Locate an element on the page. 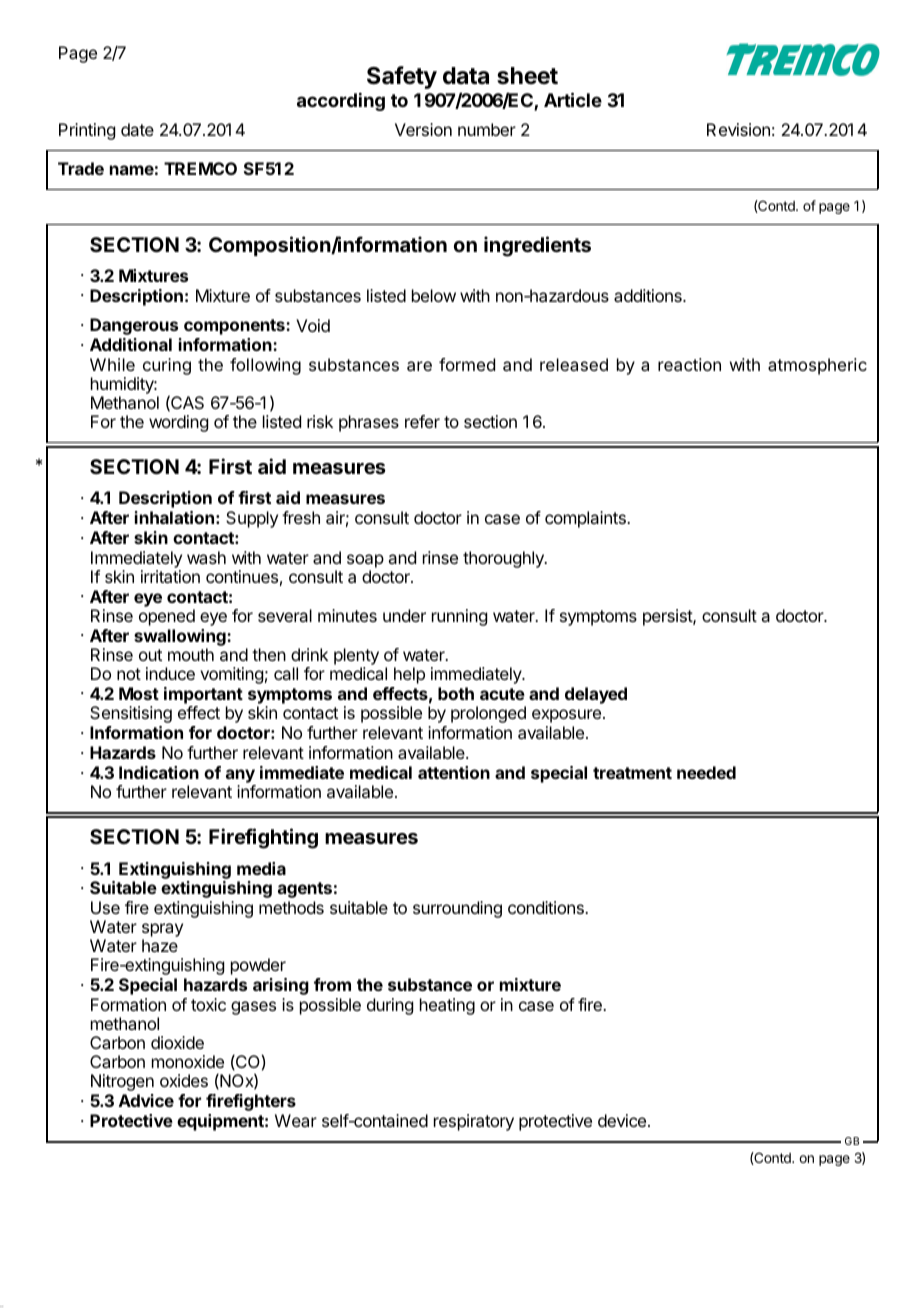 The image size is (924, 1308). date is located at coordinates (137, 129).
